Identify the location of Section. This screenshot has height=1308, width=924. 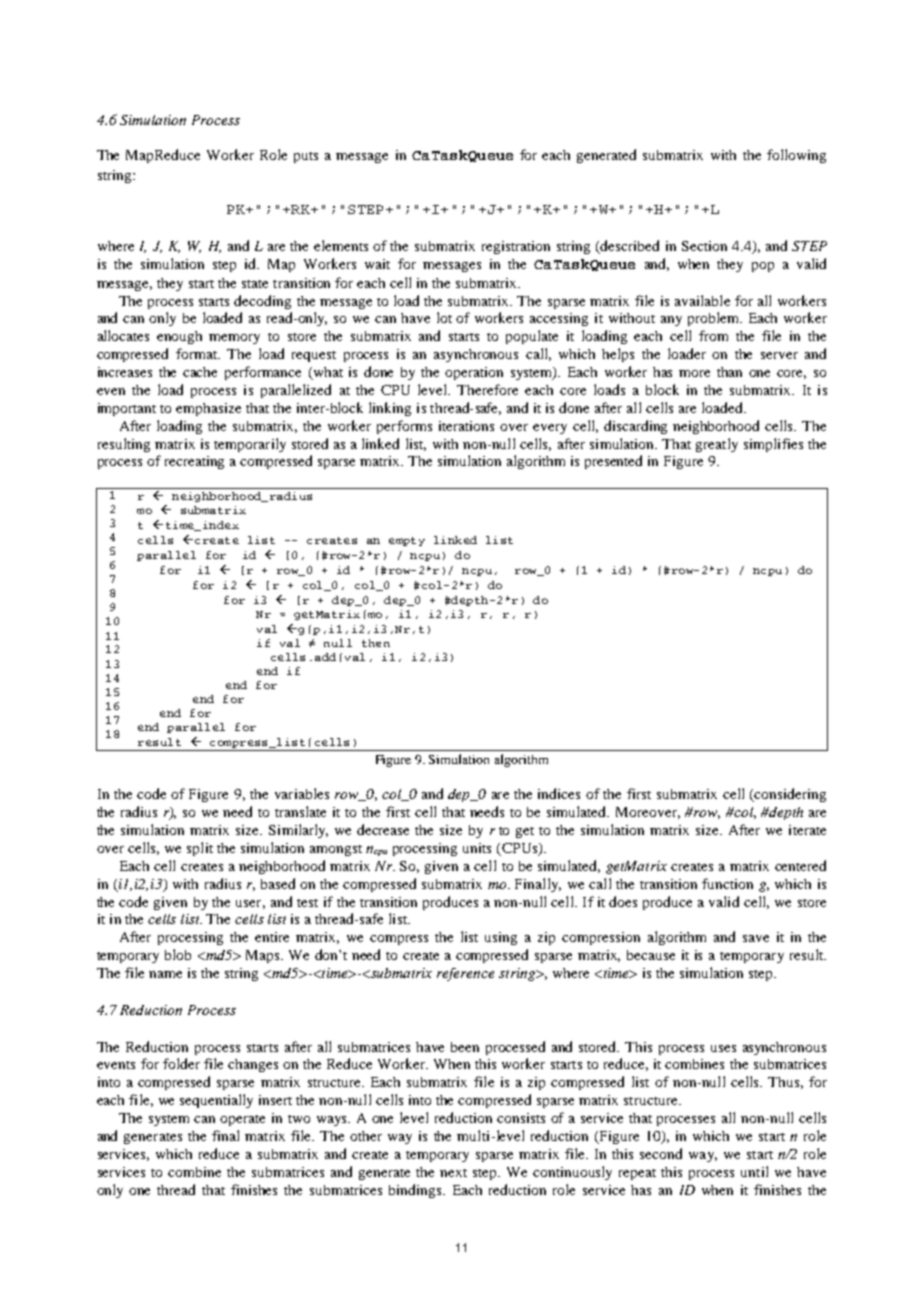
(704, 246).
